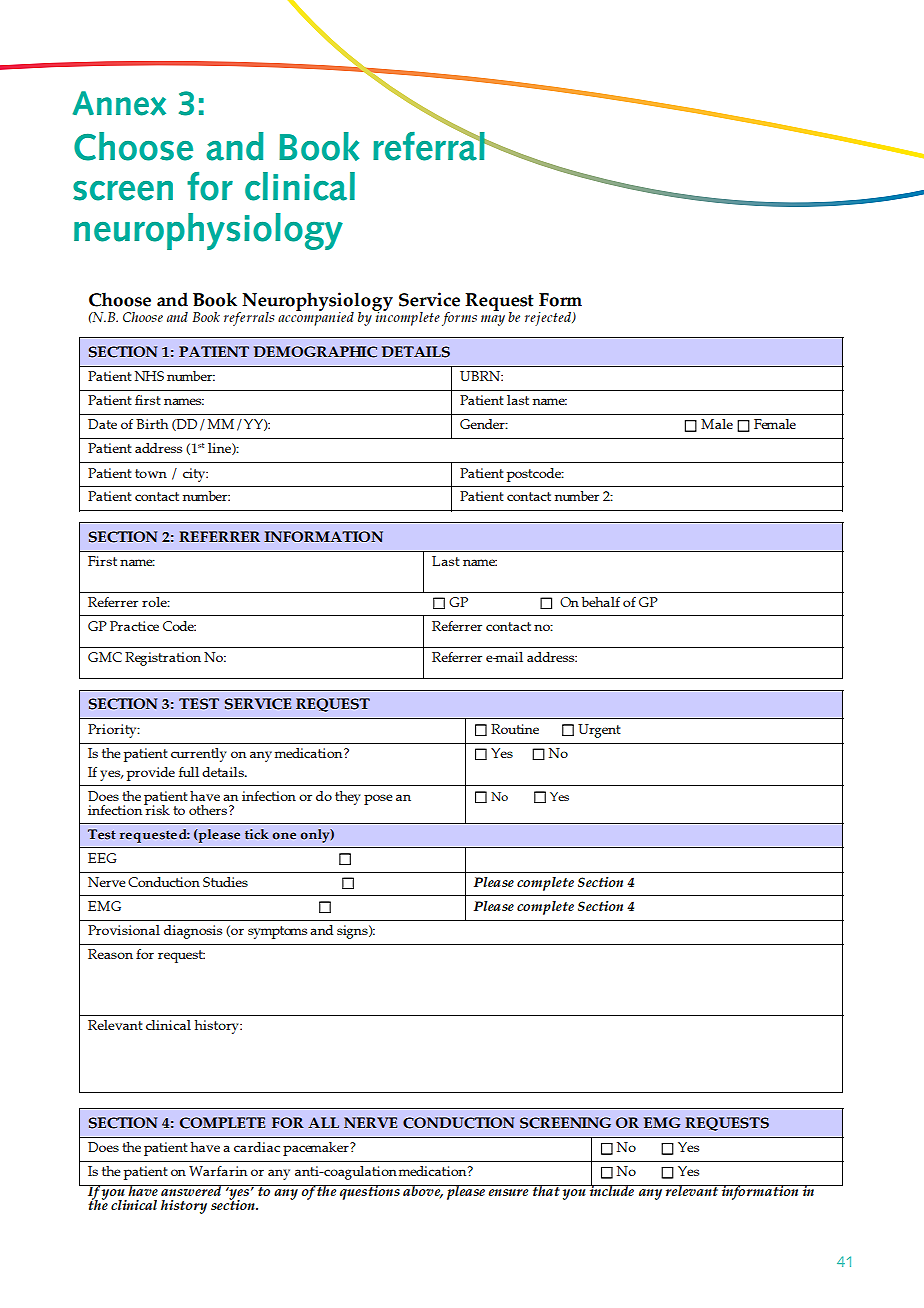 The width and height of the page is (924, 1308). I want to click on town, so click(151, 473).
